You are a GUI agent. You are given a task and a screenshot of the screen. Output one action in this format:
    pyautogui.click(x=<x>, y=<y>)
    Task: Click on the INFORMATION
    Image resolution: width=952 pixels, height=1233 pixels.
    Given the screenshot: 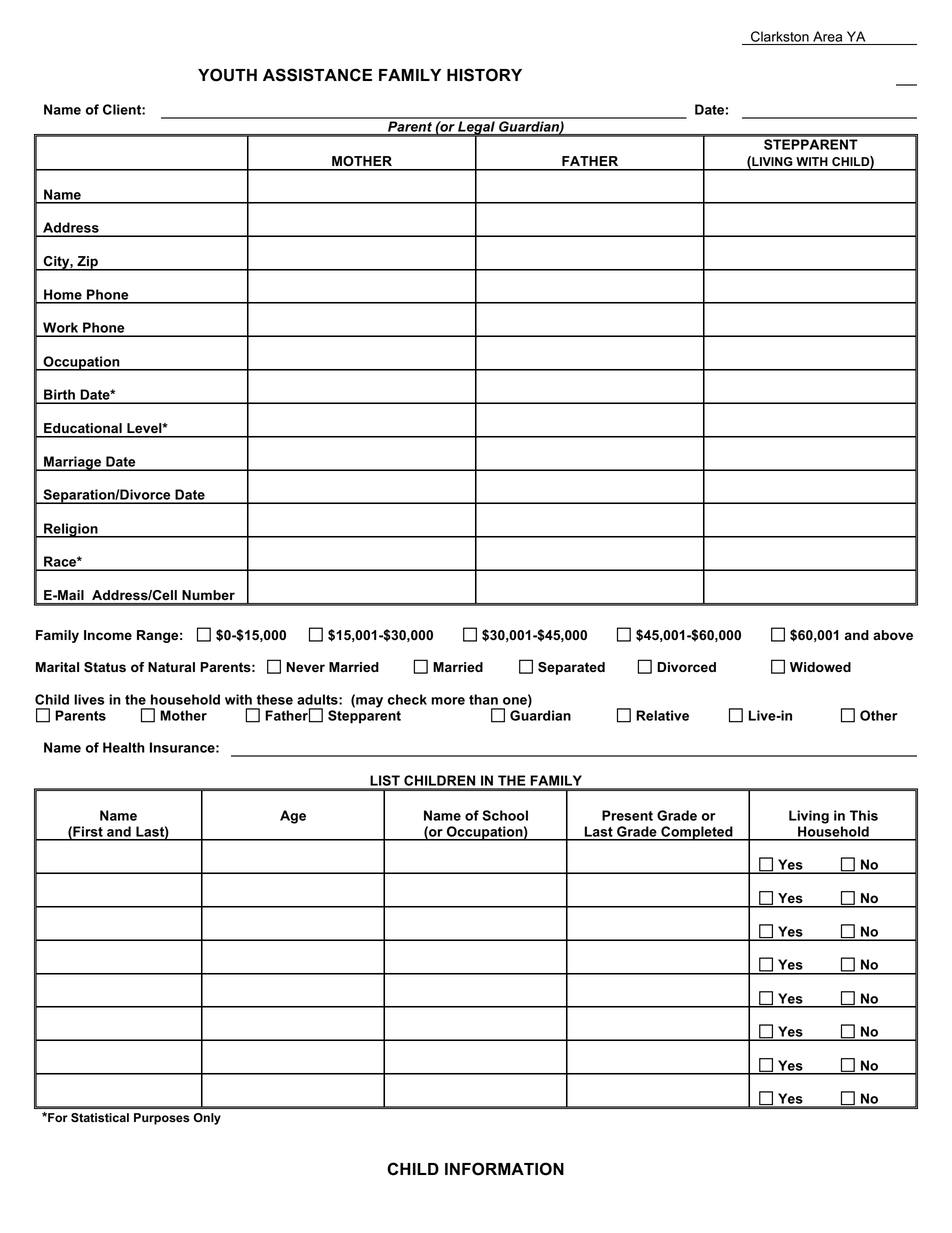 What is the action you would take?
    pyautogui.click(x=504, y=1169)
